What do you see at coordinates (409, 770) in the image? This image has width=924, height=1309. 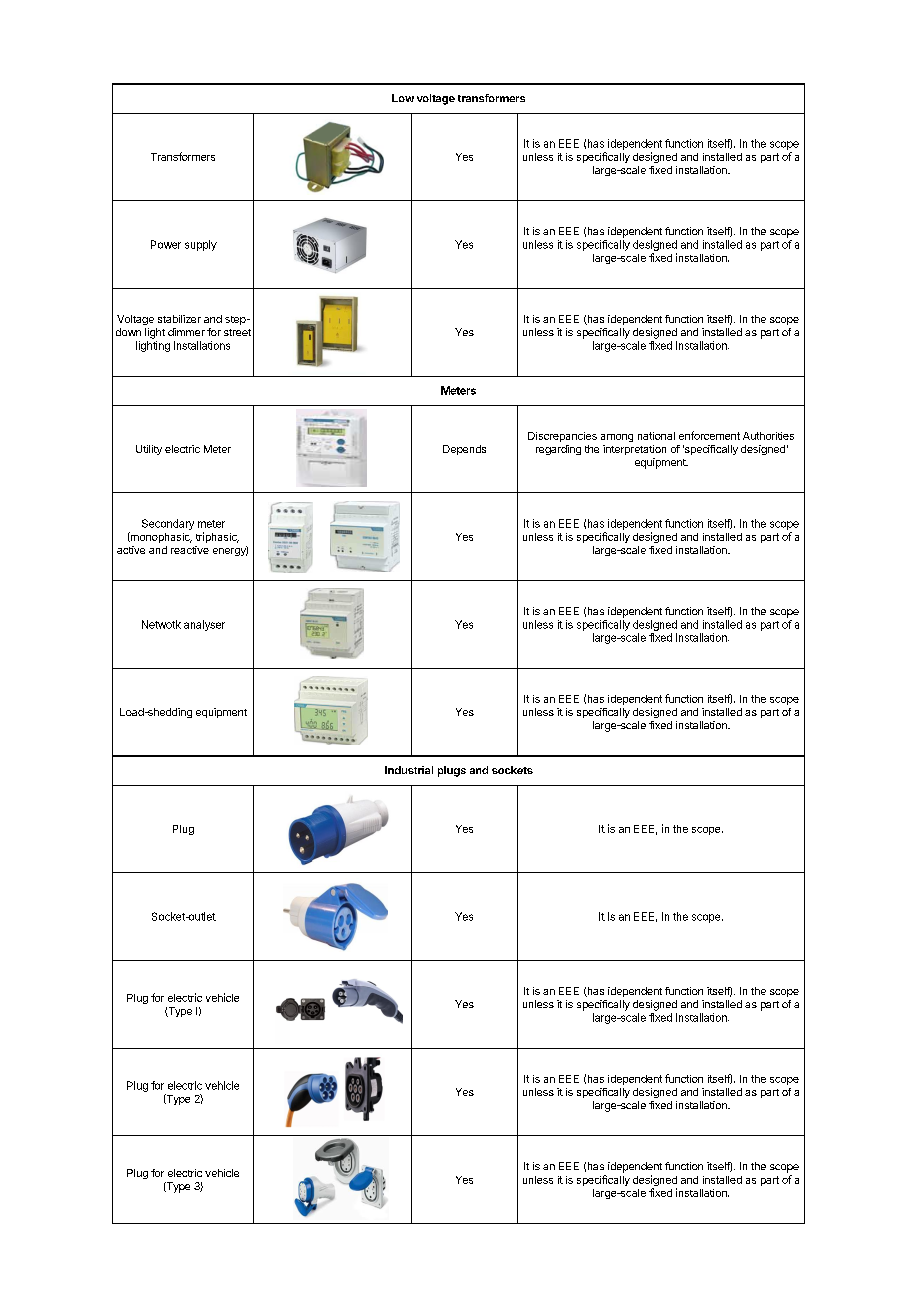 I see `Industrial` at bounding box center [409, 770].
